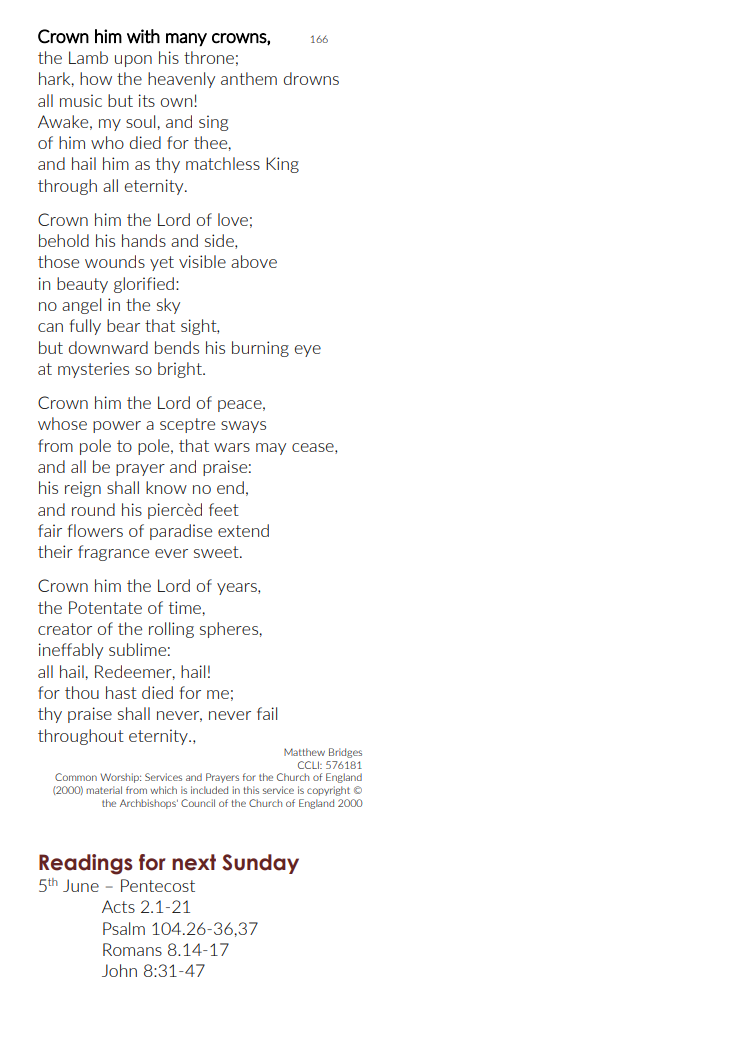 The height and width of the screenshot is (1057, 745). I want to click on bright, so click(181, 370).
